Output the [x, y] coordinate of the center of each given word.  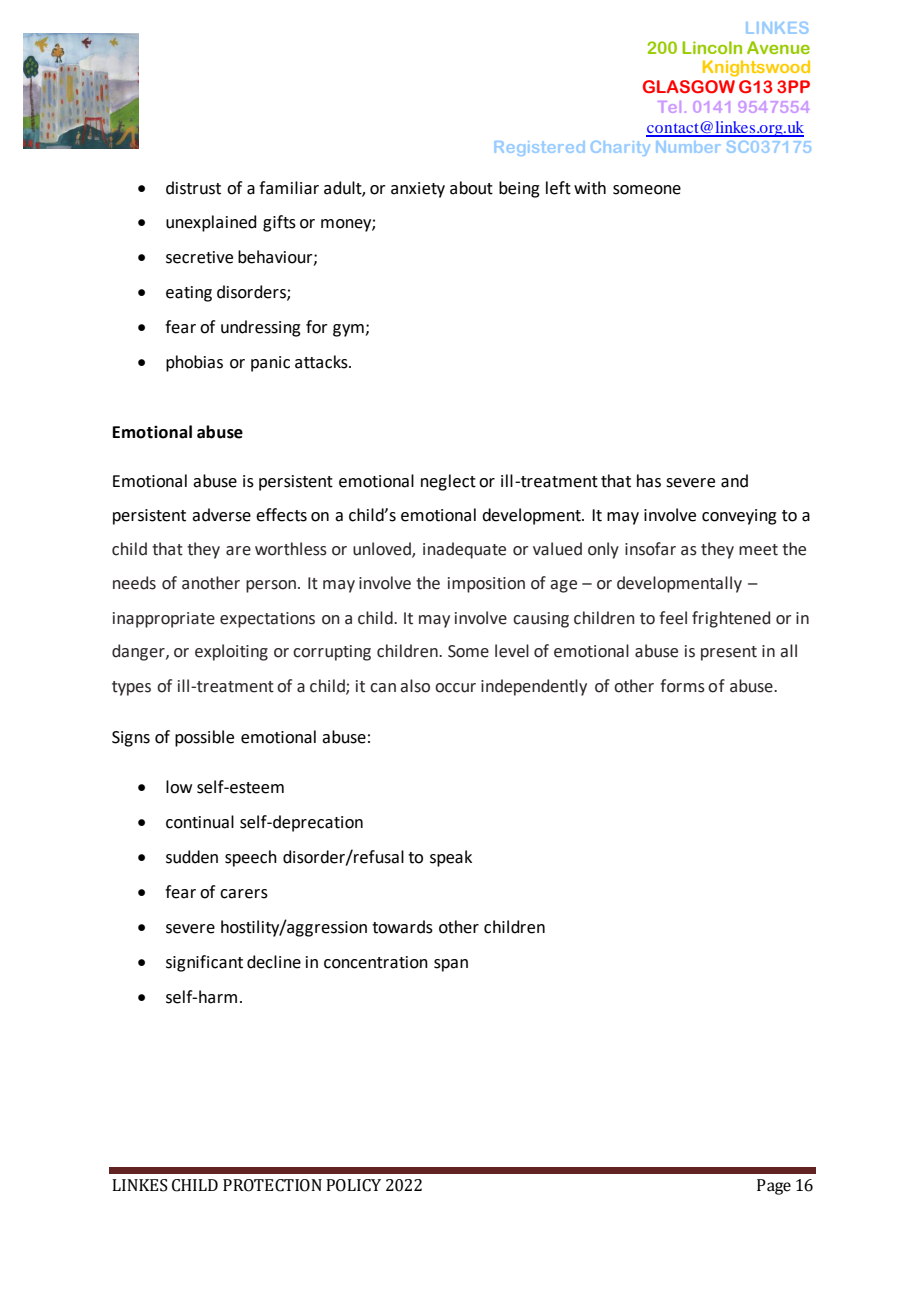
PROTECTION [272, 1185]
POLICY [353, 1185]
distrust [193, 188]
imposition [486, 585]
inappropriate [164, 620]
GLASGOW [689, 86]
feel [673, 618]
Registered [539, 148]
